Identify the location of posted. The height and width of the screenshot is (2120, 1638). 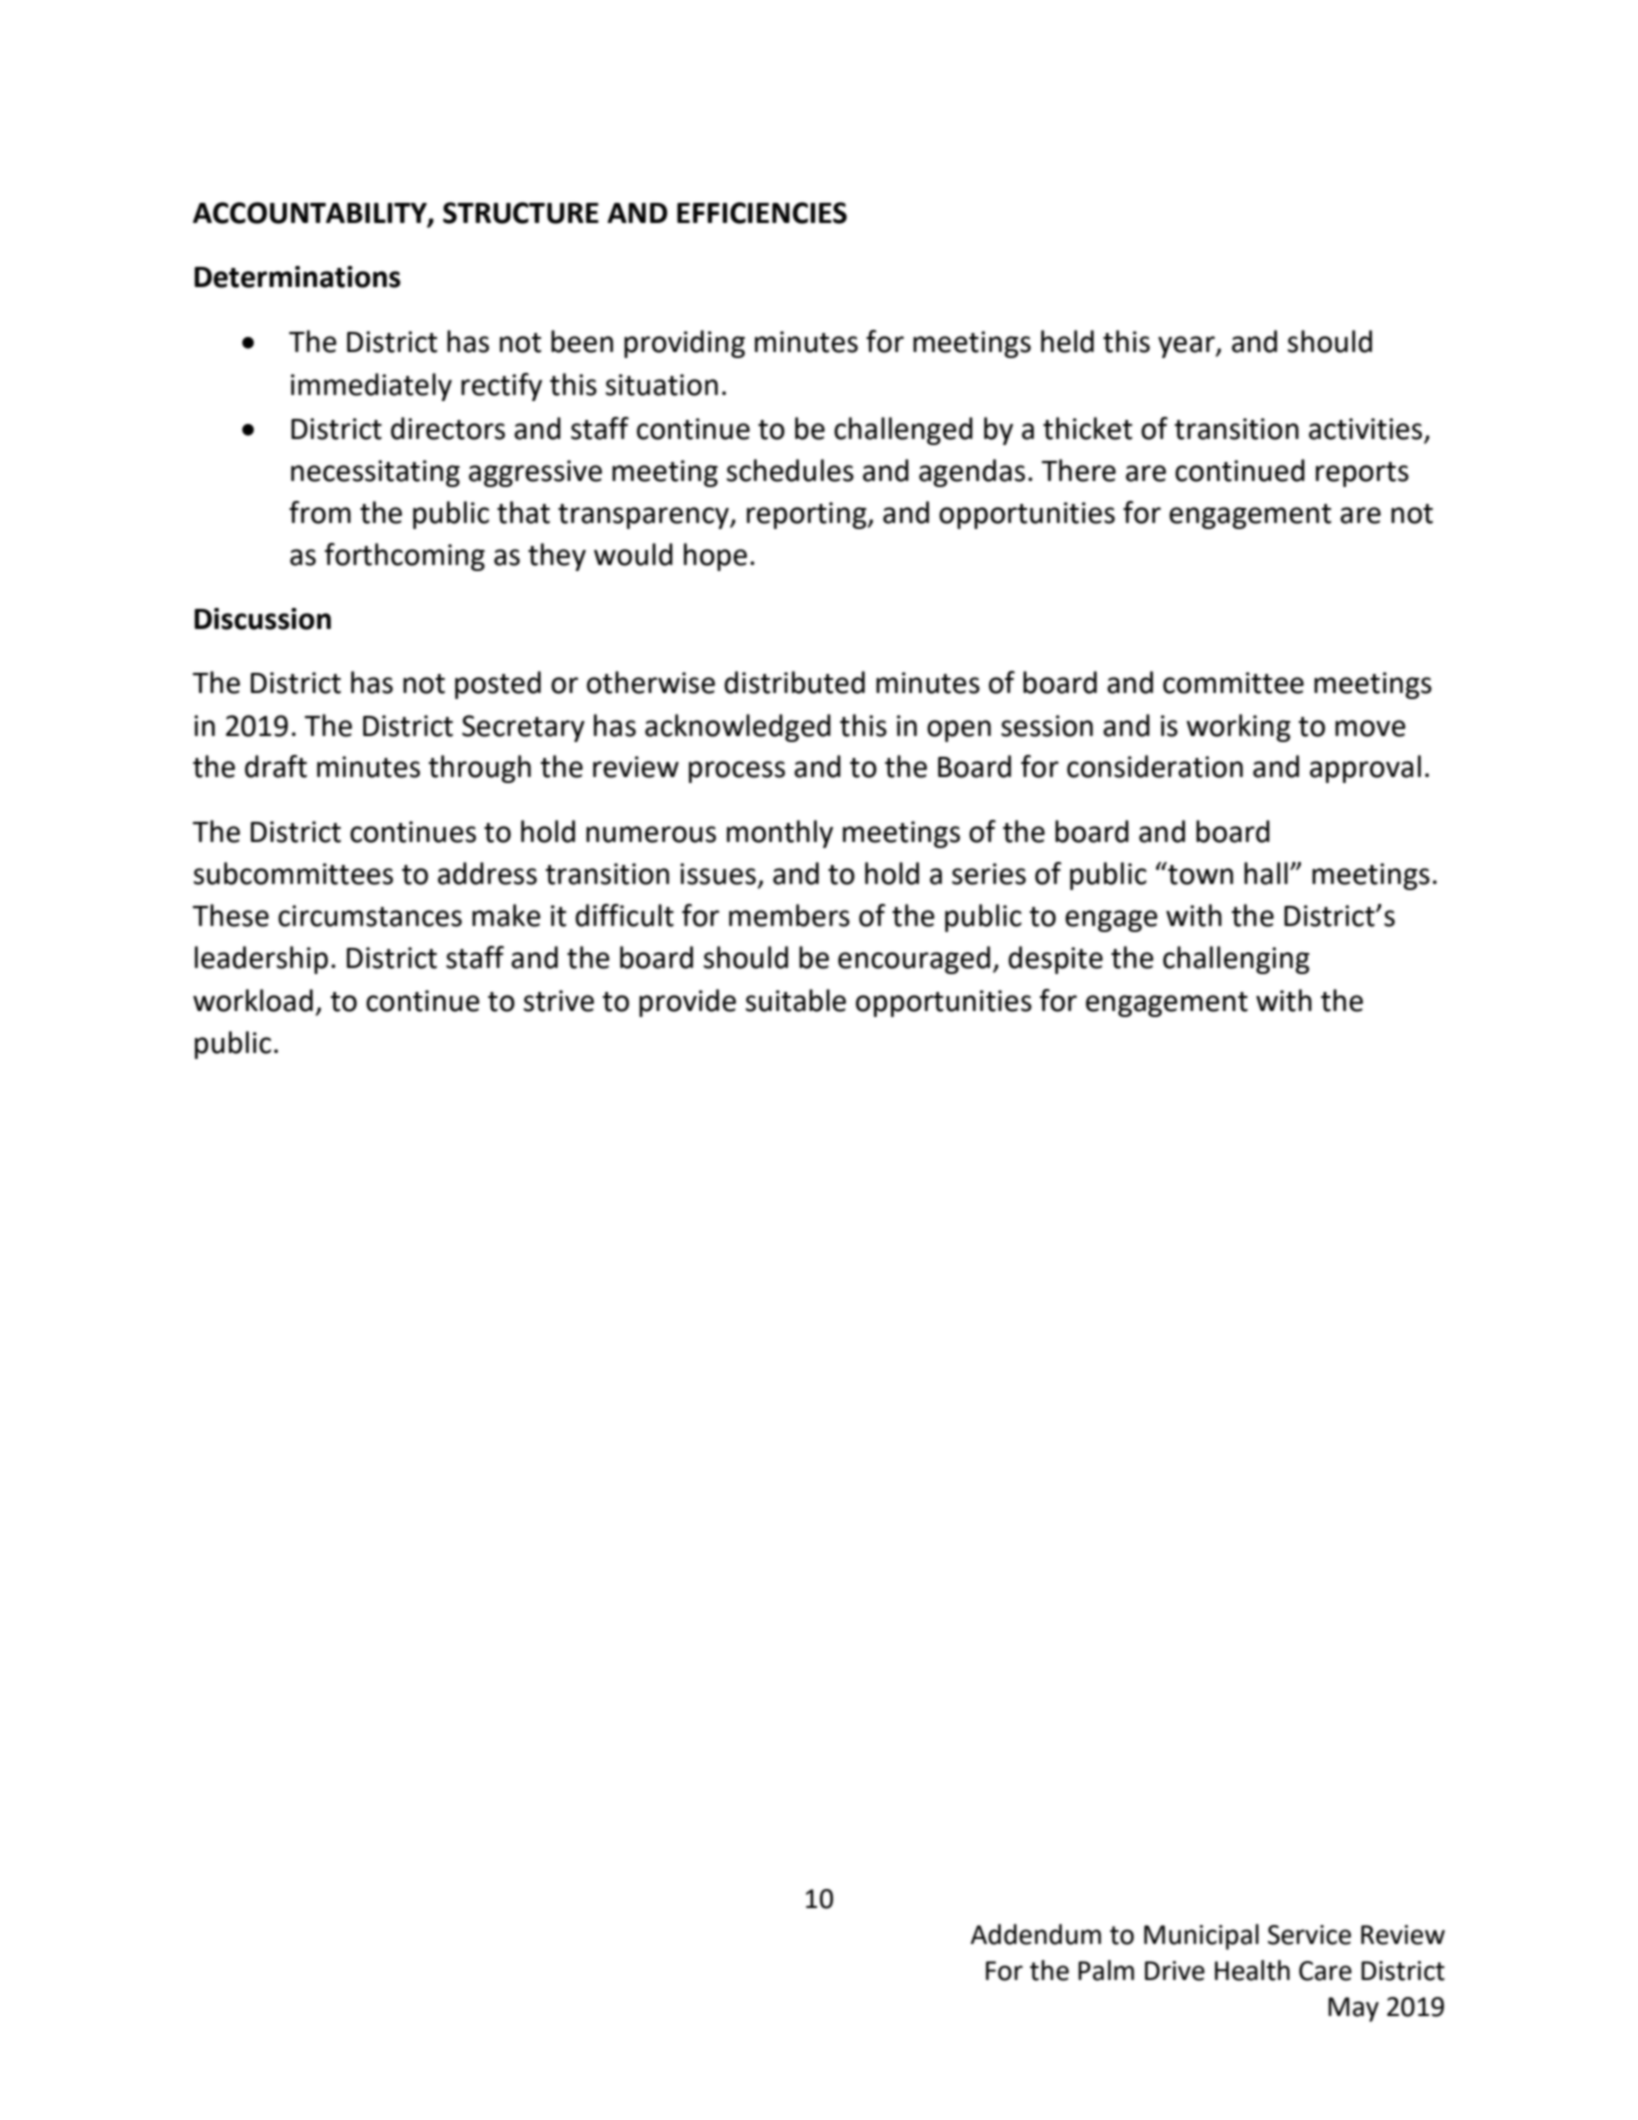
(498, 685).
